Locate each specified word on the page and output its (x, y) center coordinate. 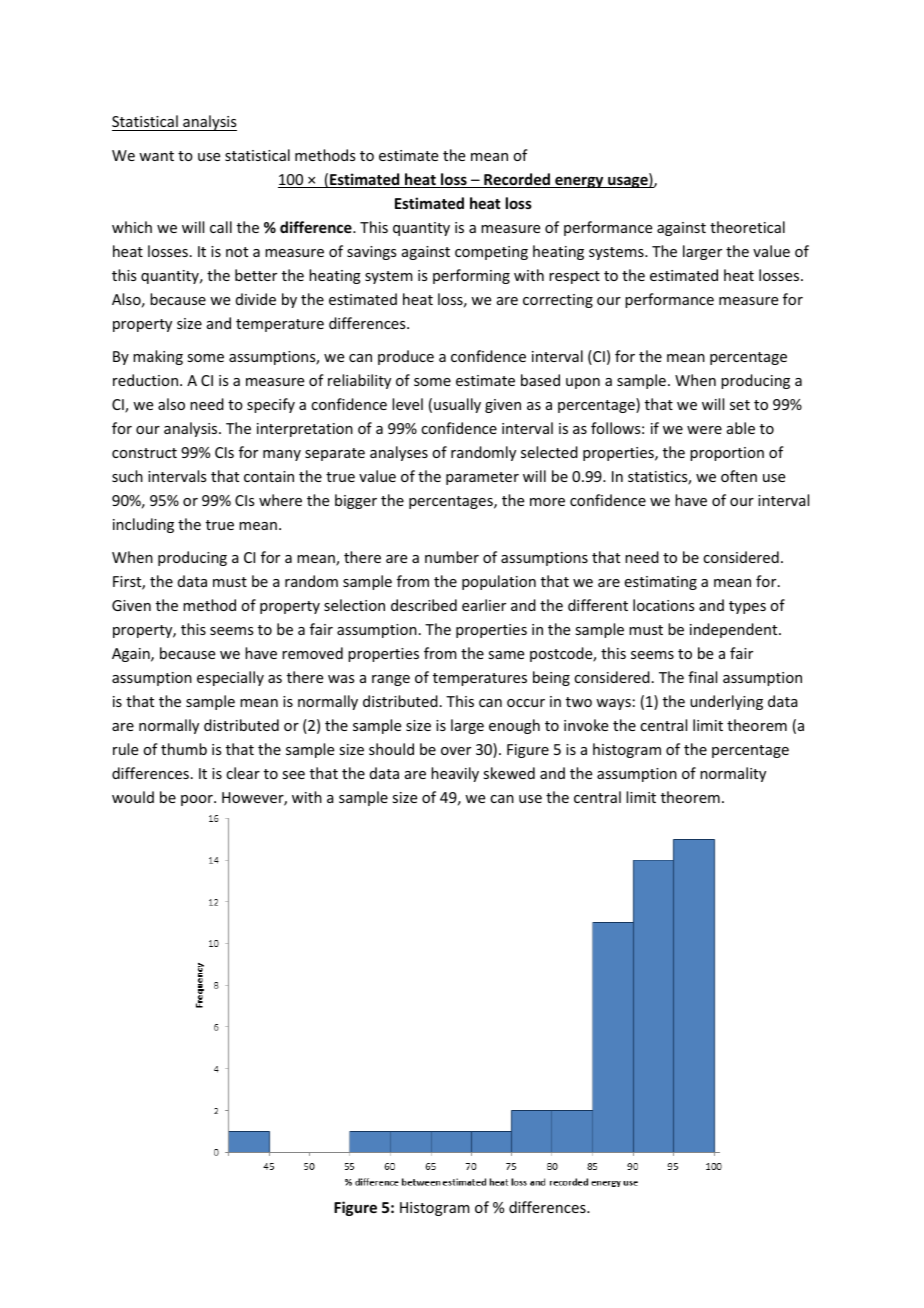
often (739, 476)
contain (269, 476)
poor (198, 800)
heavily (455, 774)
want (156, 156)
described (424, 605)
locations (663, 605)
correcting (558, 301)
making (158, 357)
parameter (482, 478)
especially (230, 678)
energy (579, 182)
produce (406, 357)
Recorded (517, 180)
